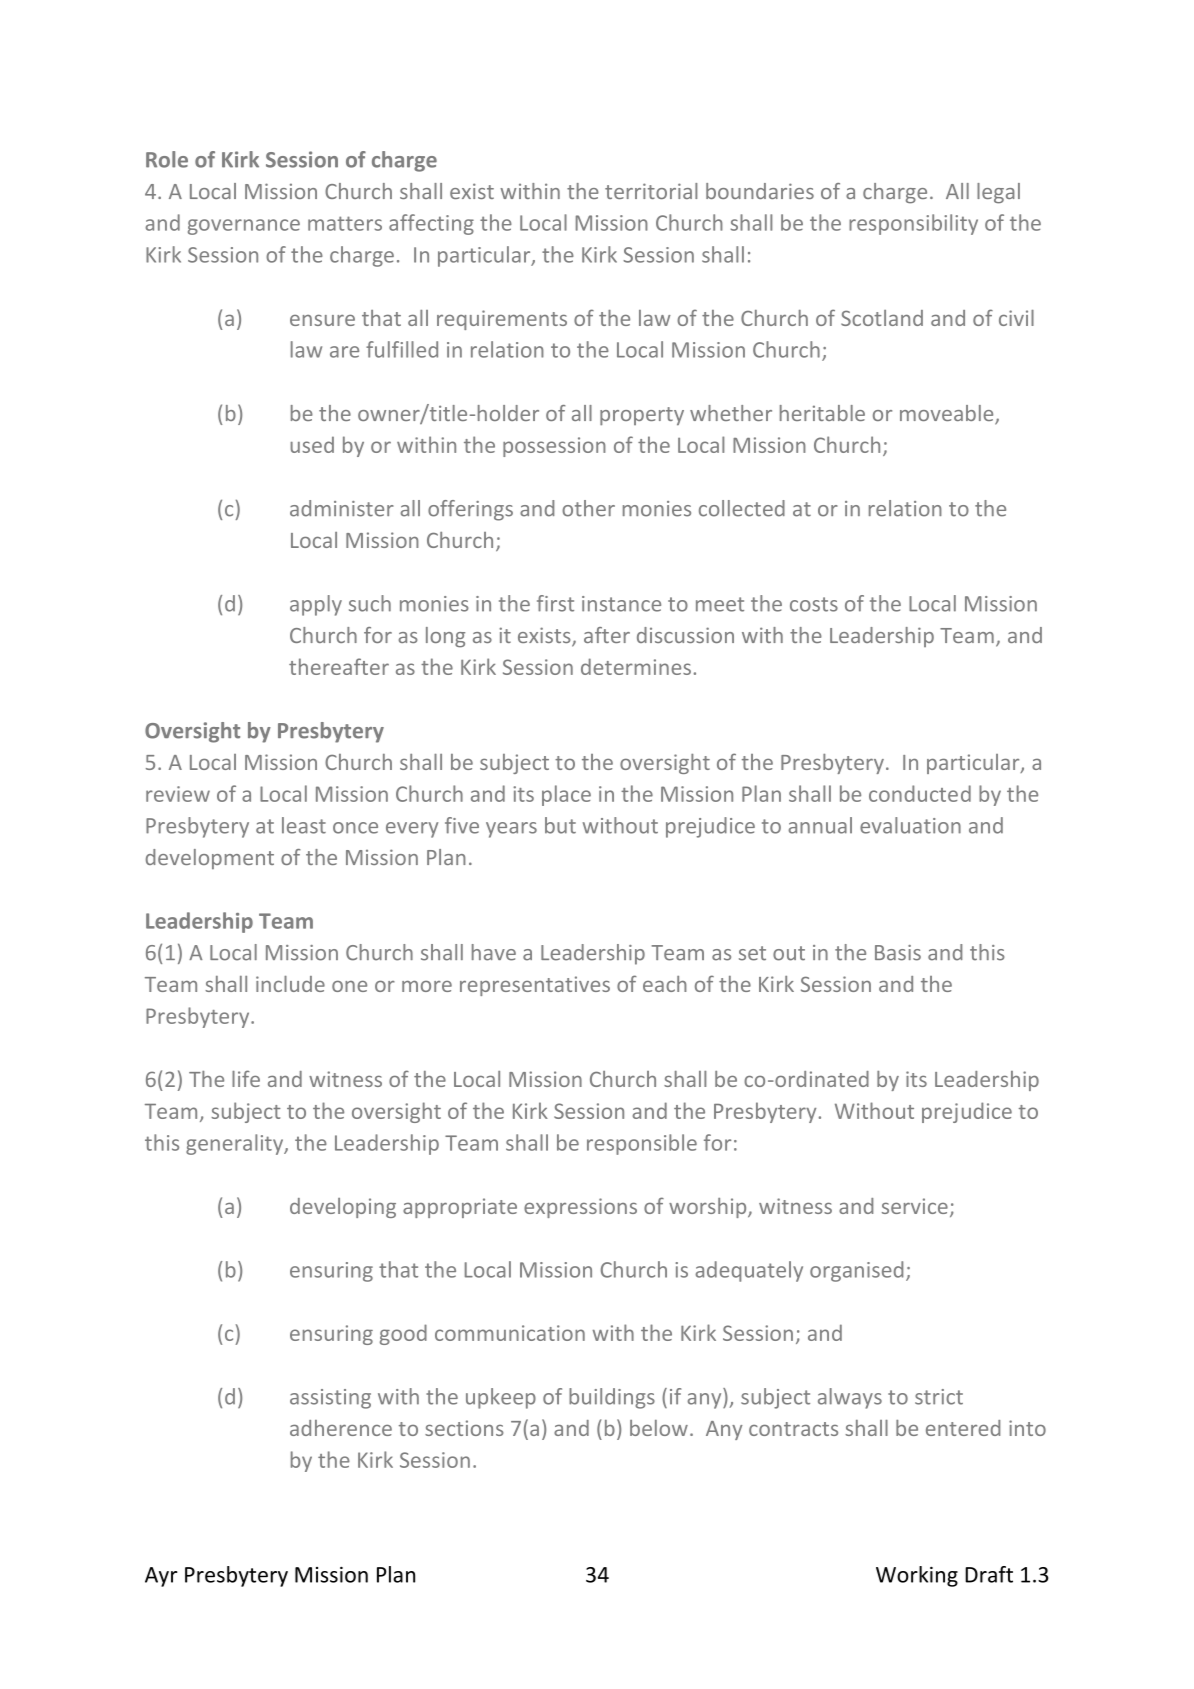  I want to click on life, so click(246, 1078).
